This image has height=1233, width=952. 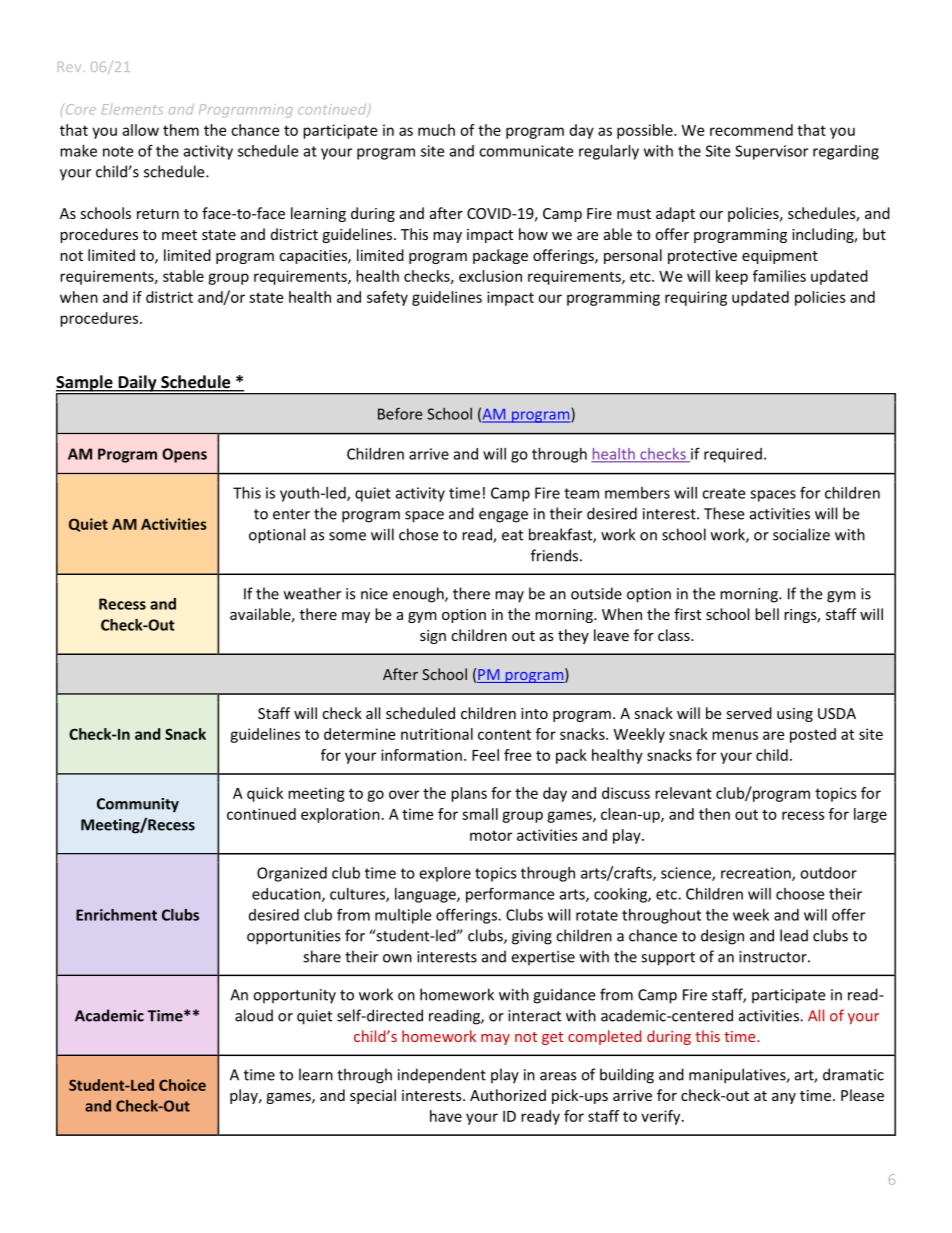 What do you see at coordinates (158, 214) in the image?
I see `return` at bounding box center [158, 214].
